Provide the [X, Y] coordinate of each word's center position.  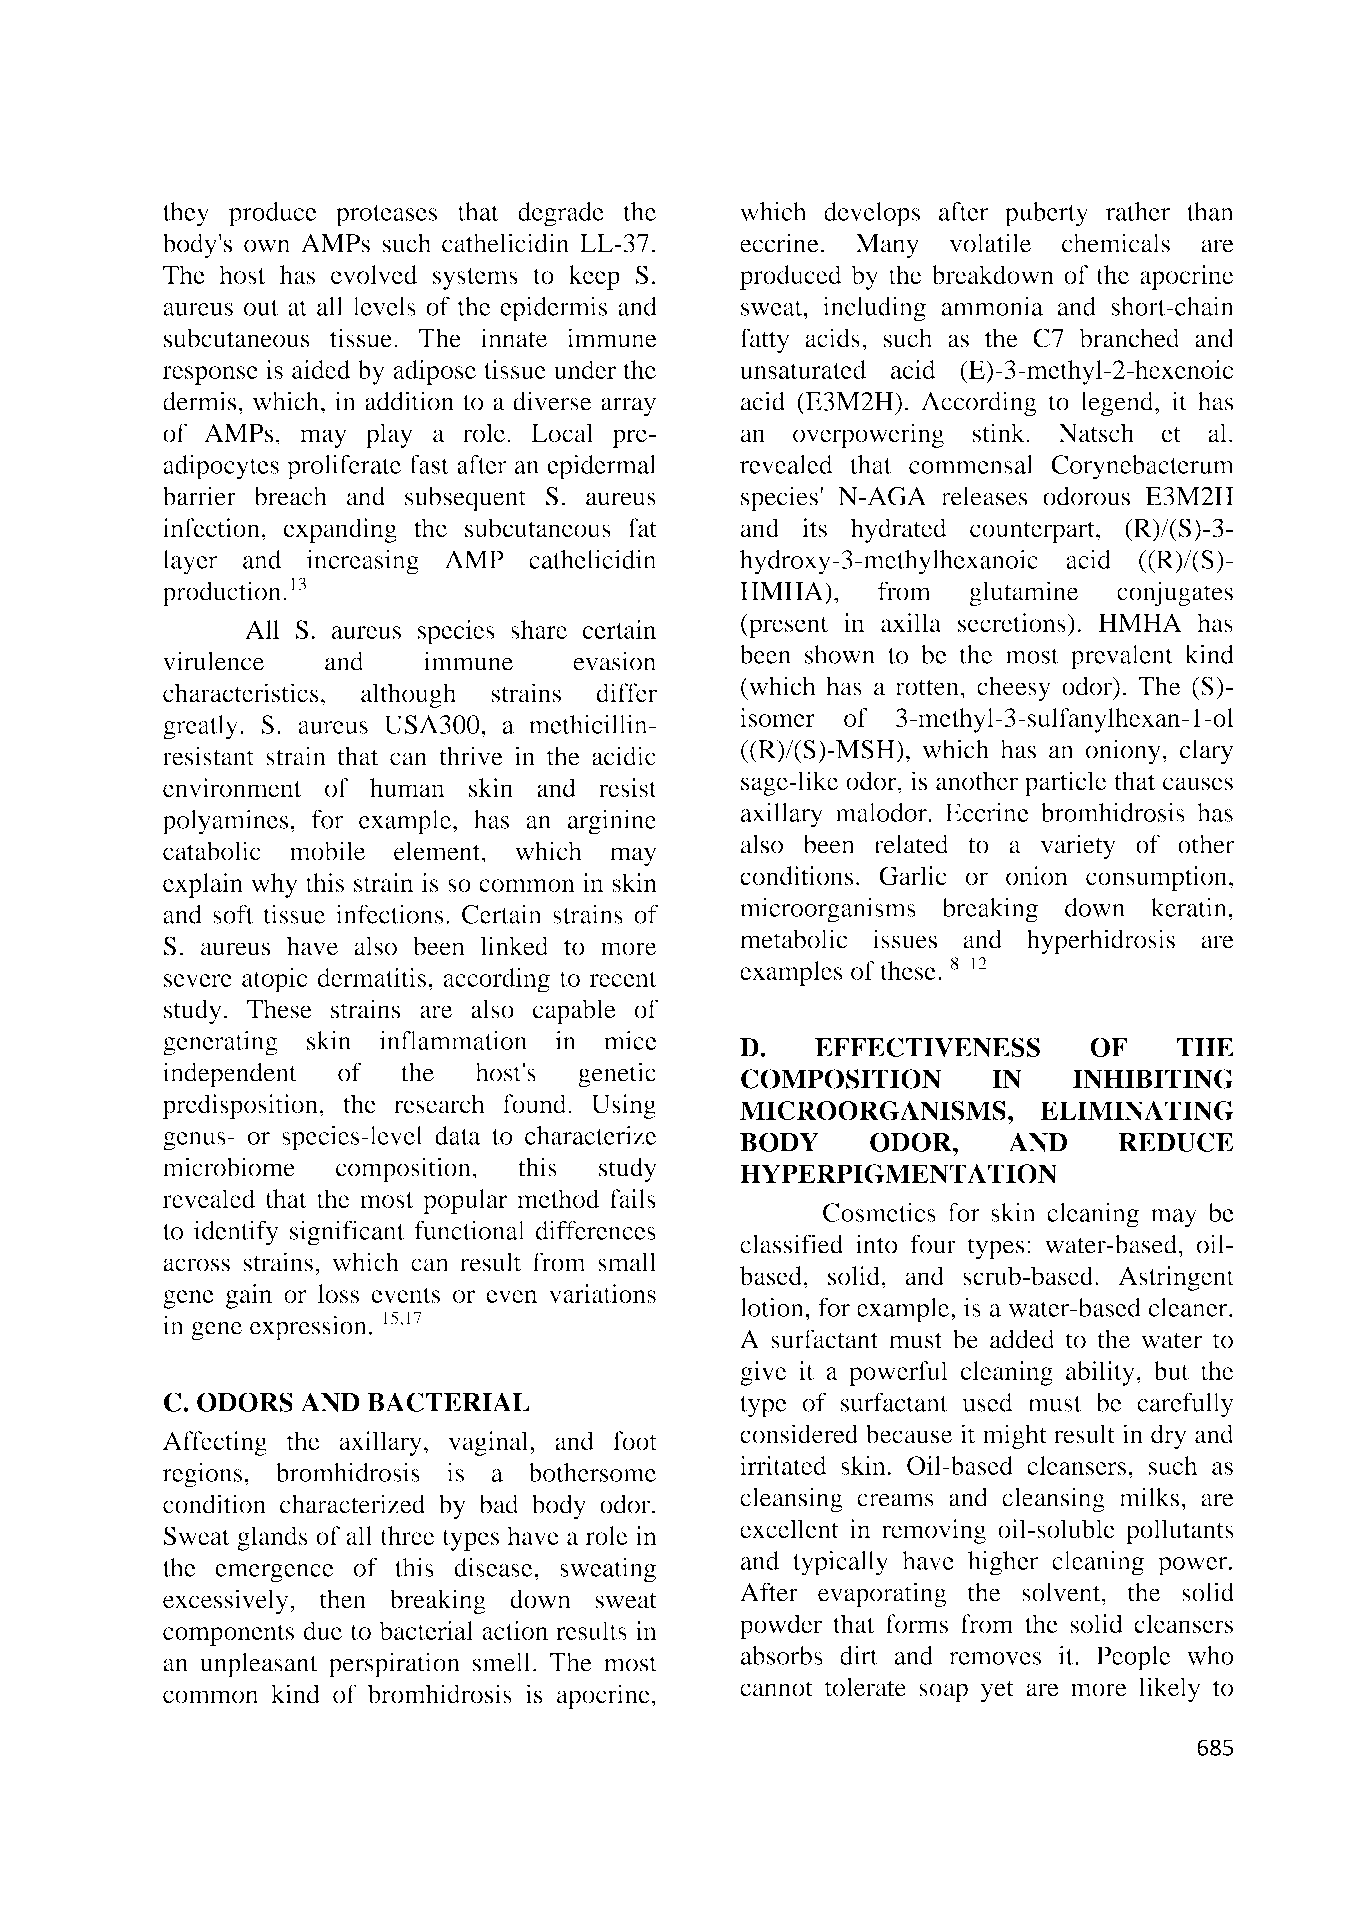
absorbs [782, 1655]
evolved [374, 274]
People [1133, 1658]
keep [594, 277]
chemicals [1116, 243]
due [323, 1630]
